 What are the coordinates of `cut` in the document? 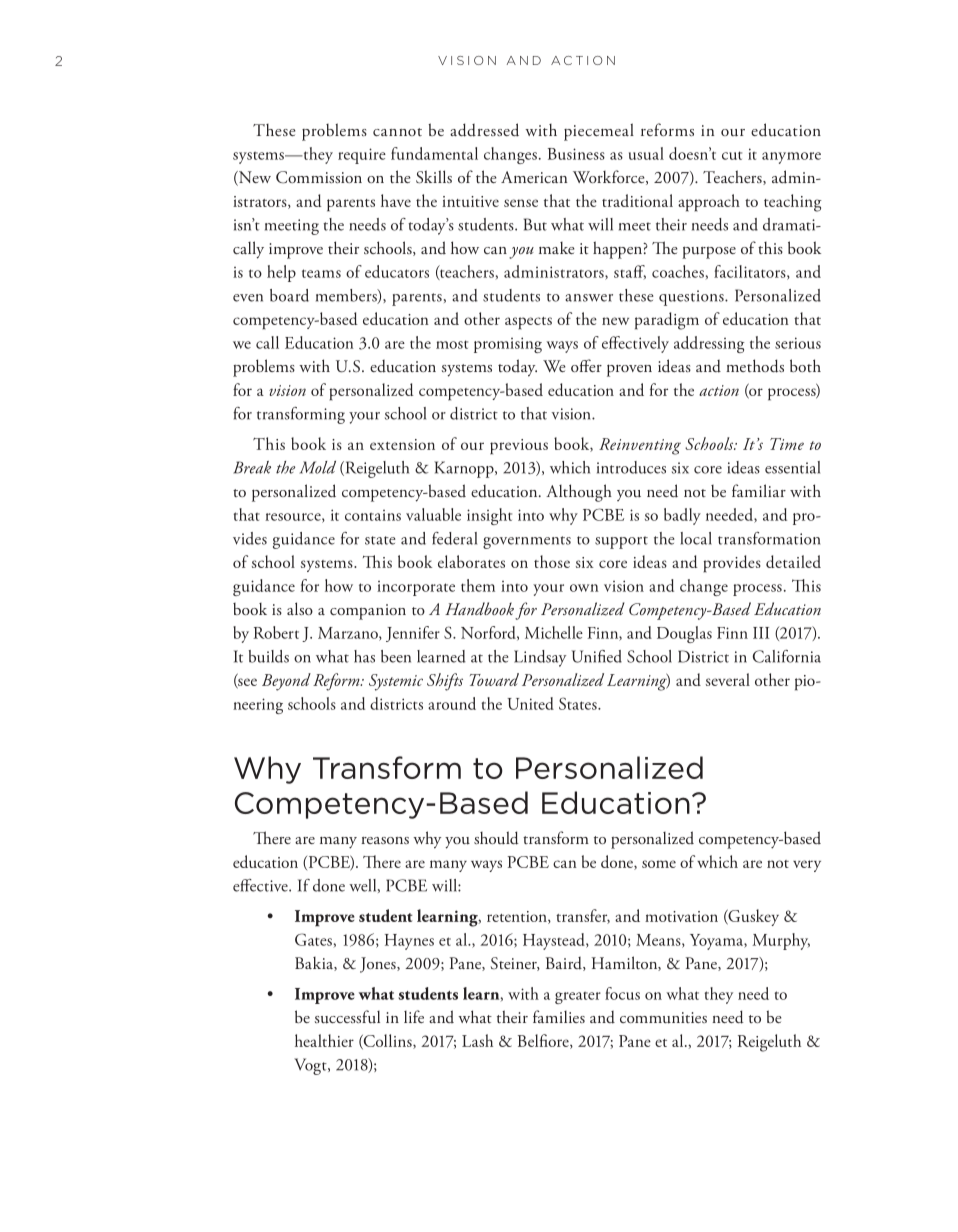 It's located at (732, 155).
